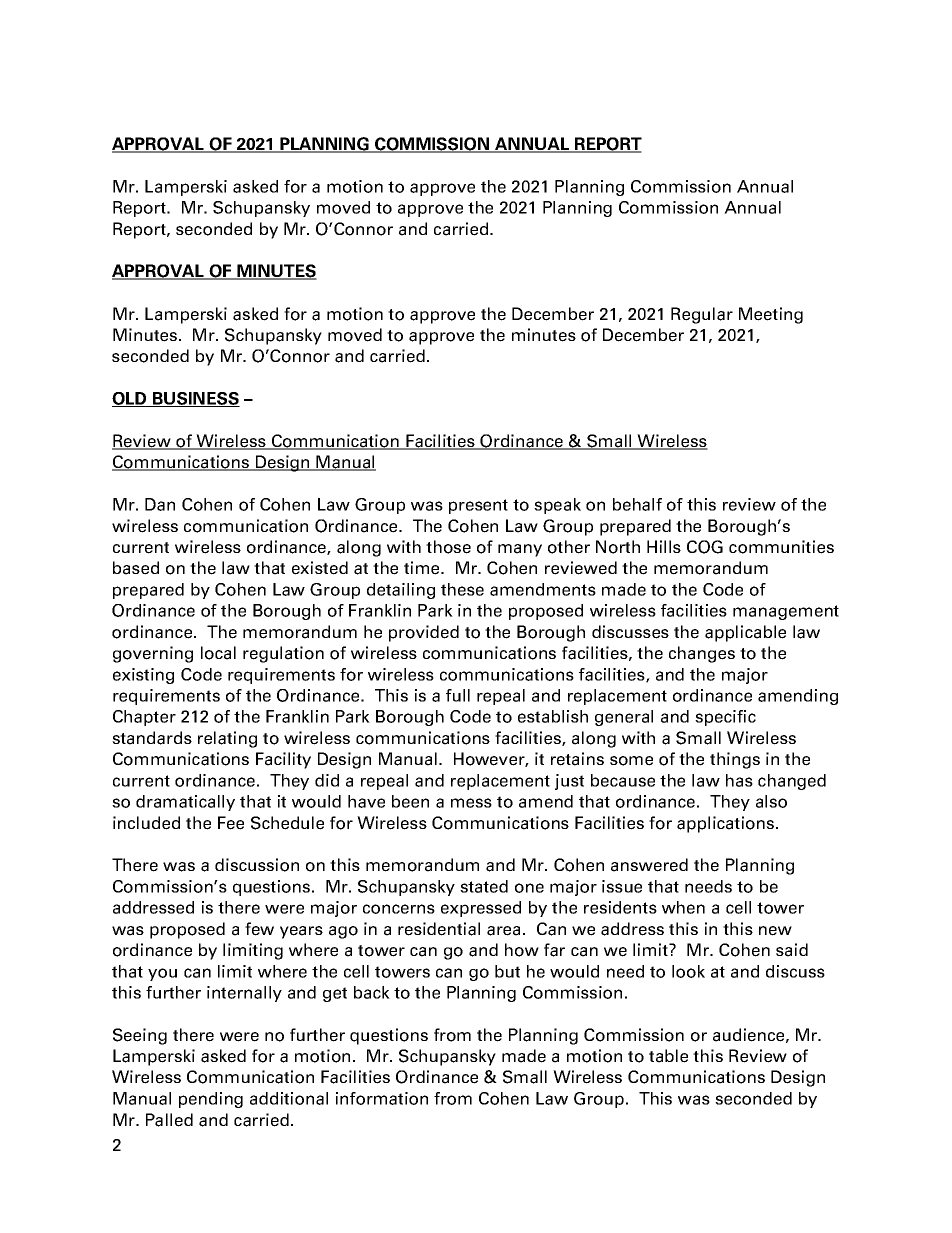 The height and width of the page is (1233, 952). What do you see at coordinates (458, 695) in the page?
I see `full` at bounding box center [458, 695].
